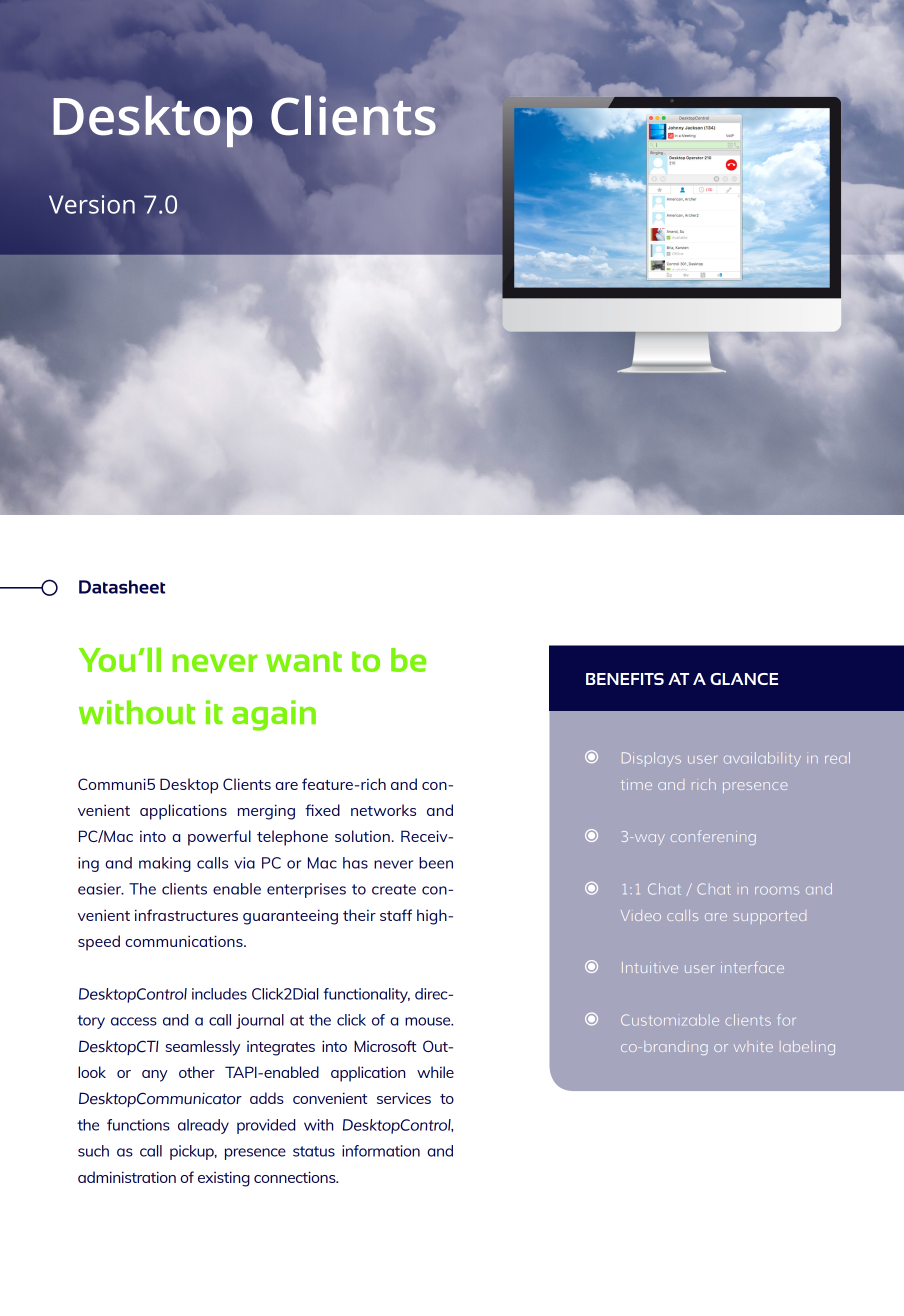  What do you see at coordinates (203, 1126) in the screenshot?
I see `already` at bounding box center [203, 1126].
